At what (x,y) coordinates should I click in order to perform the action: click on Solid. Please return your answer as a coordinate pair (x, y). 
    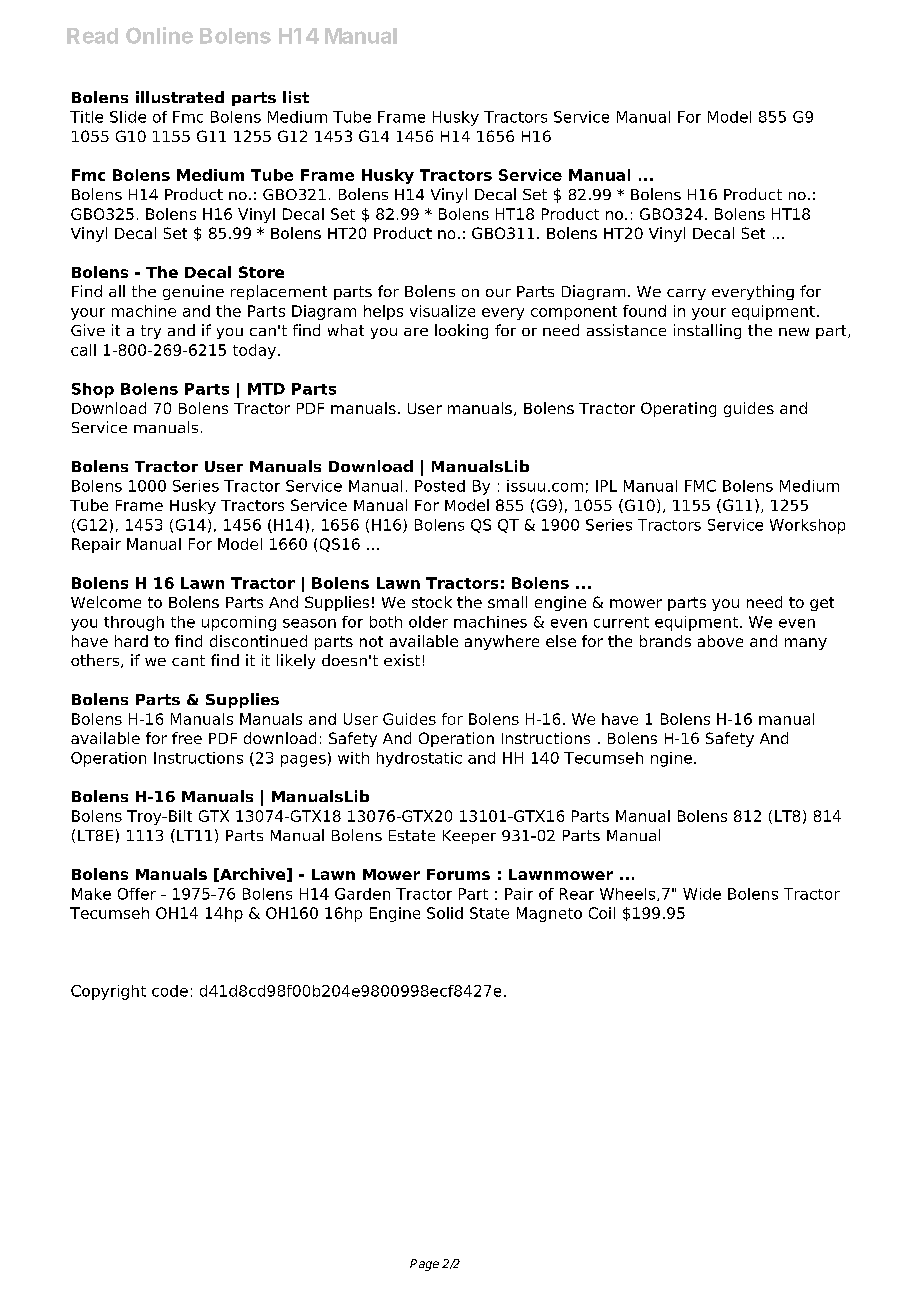
    Looking at the image, I should click on (445, 913).
